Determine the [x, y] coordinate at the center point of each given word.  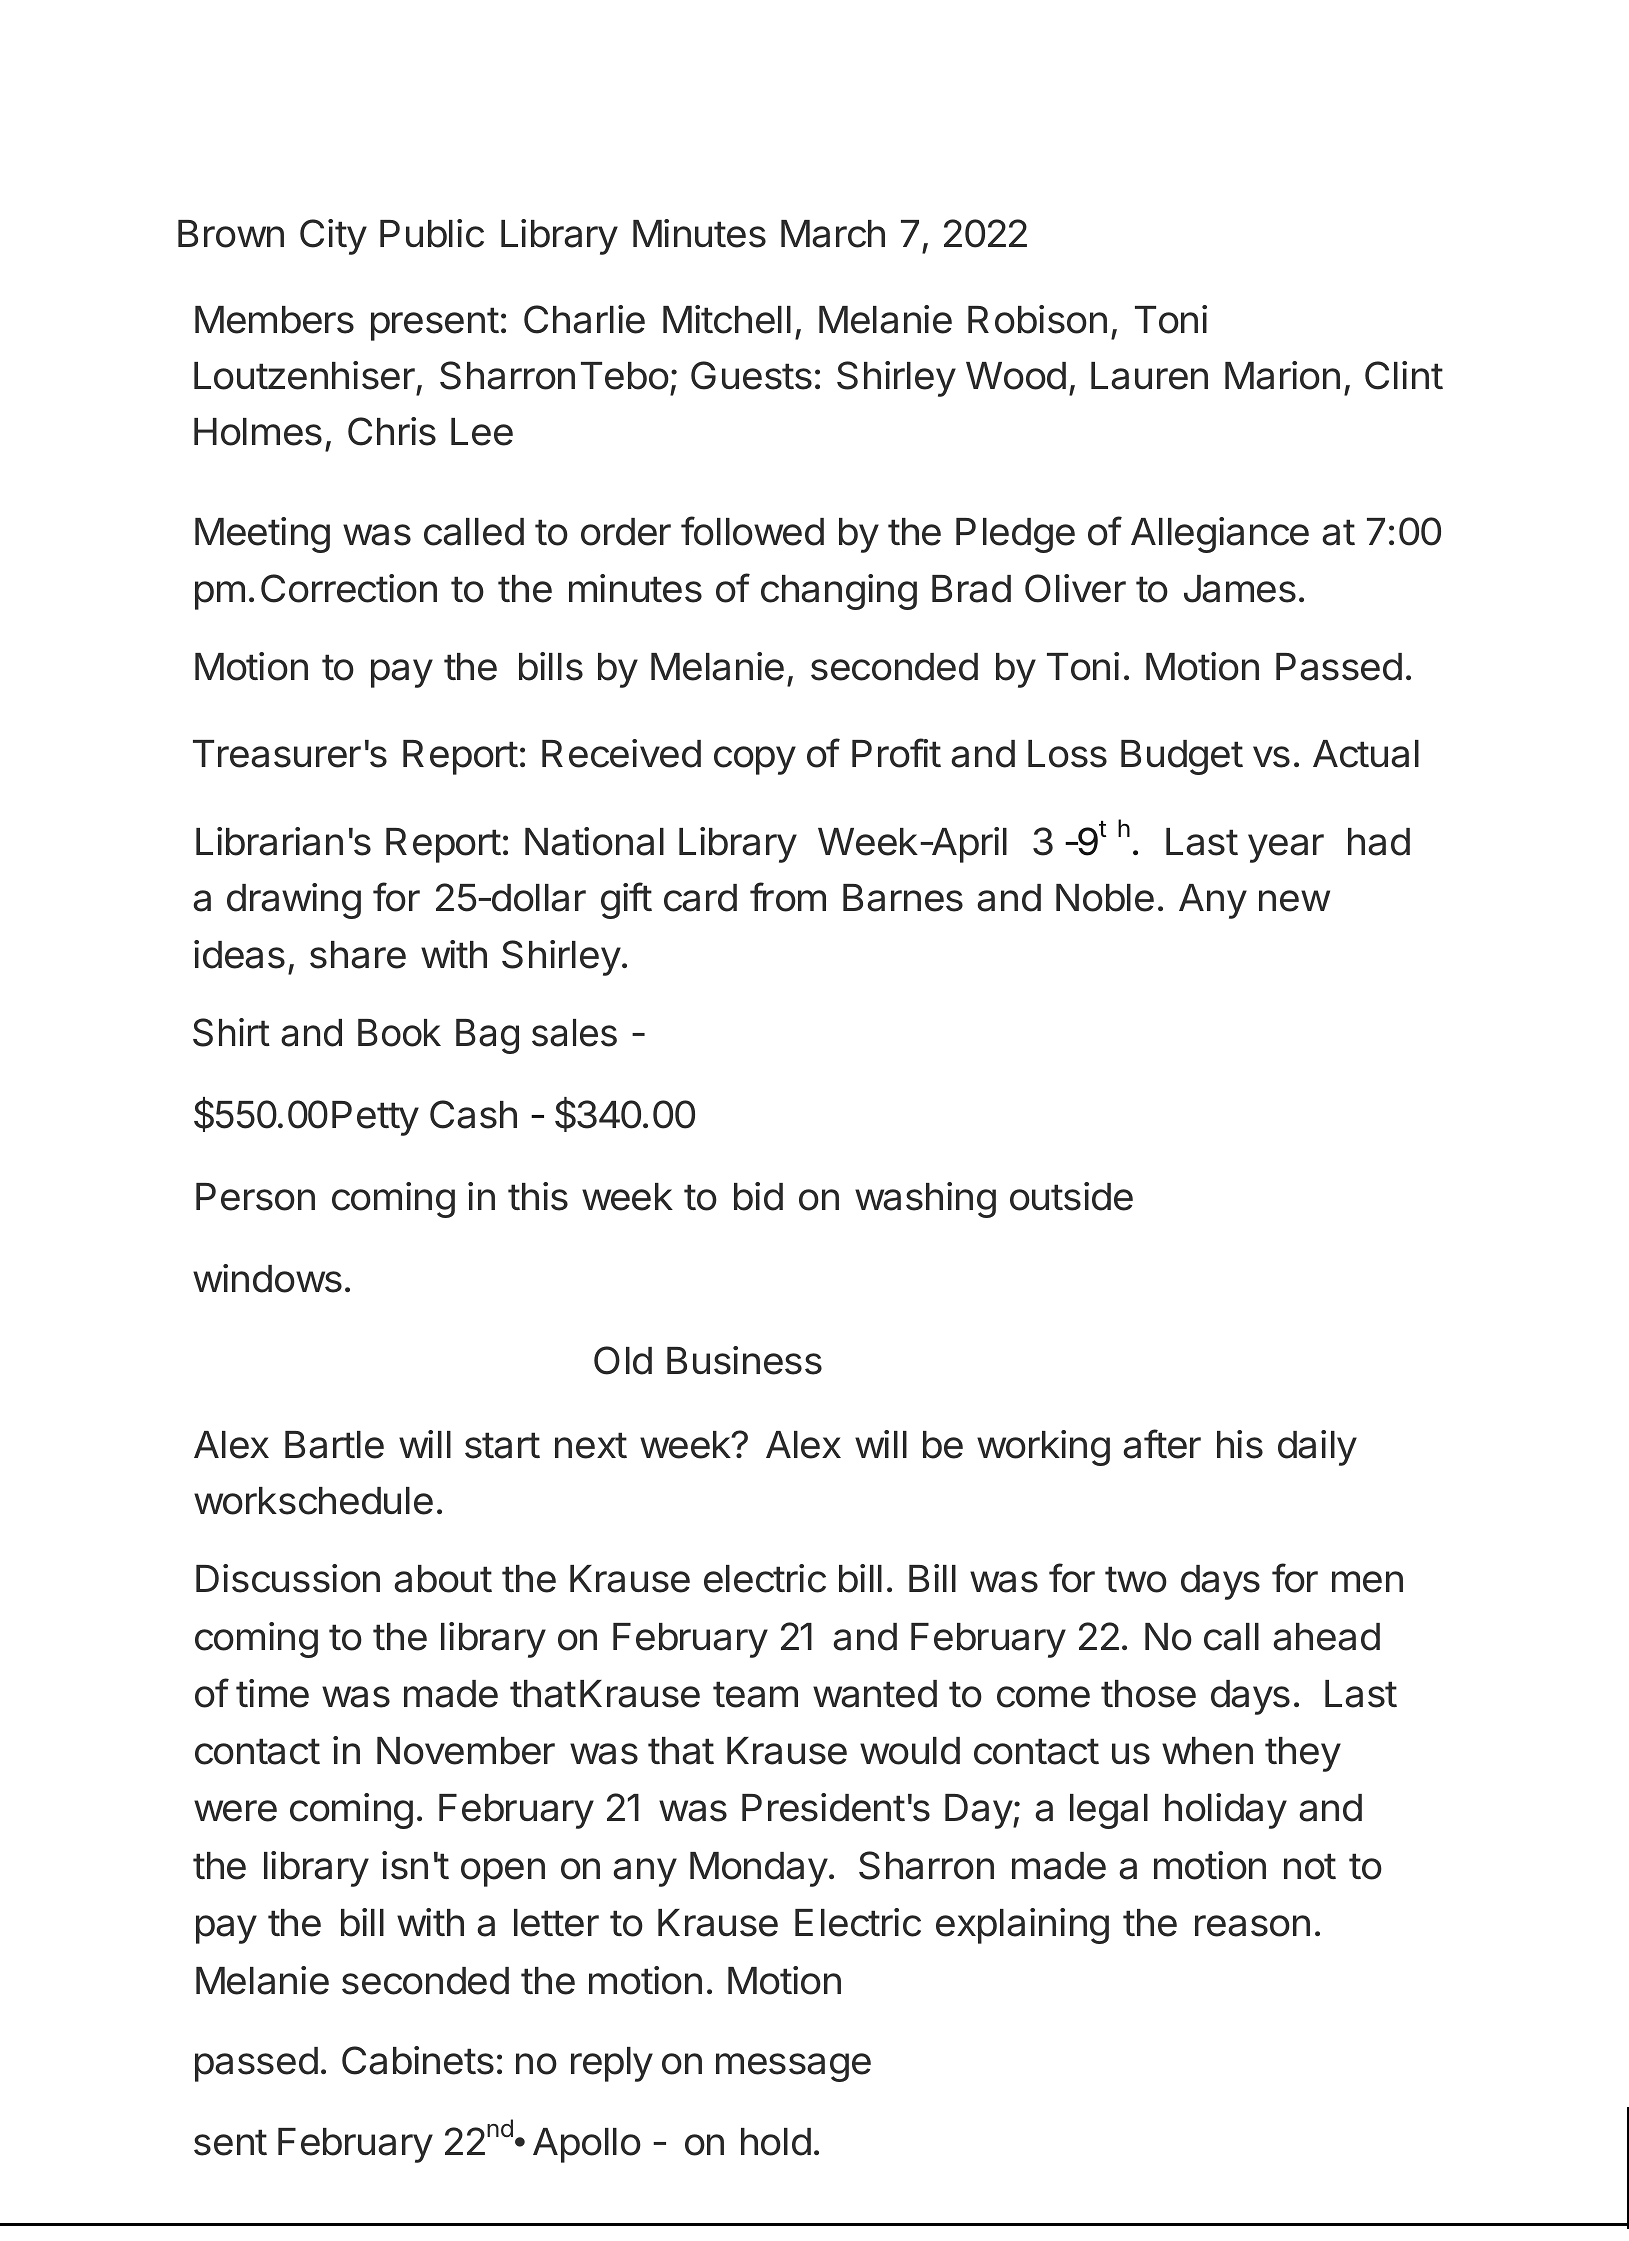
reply [612, 2064]
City [333, 237]
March [833, 234]
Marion [1282, 375]
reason [1252, 1926]
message [793, 2067]
